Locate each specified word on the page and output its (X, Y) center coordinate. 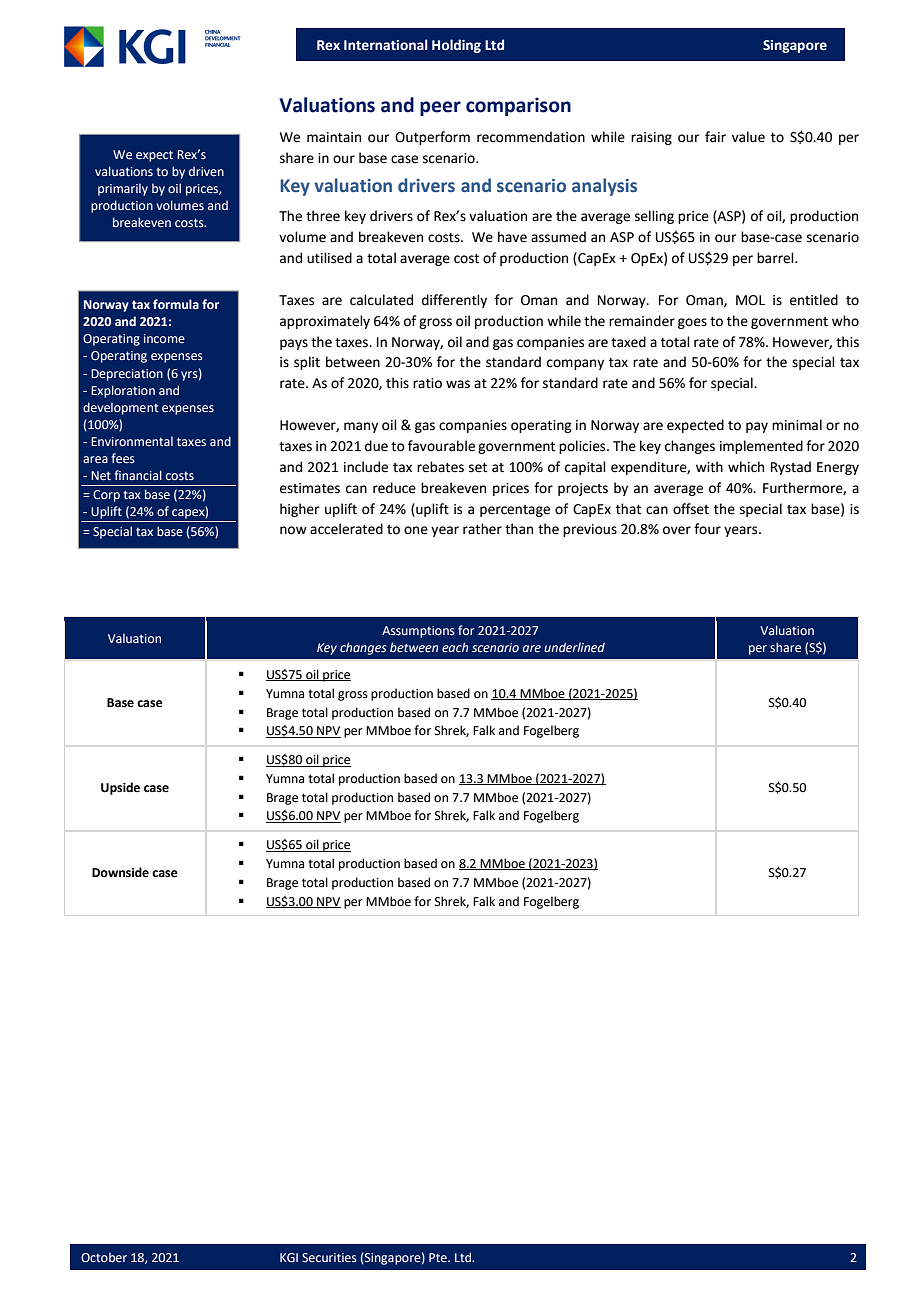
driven (206, 171)
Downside (120, 872)
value (748, 137)
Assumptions (418, 632)
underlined (574, 647)
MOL (750, 300)
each (455, 647)
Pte (439, 1257)
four (707, 529)
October (104, 1257)
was (458, 384)
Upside (120, 788)
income (164, 338)
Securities (329, 1257)
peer (440, 108)
